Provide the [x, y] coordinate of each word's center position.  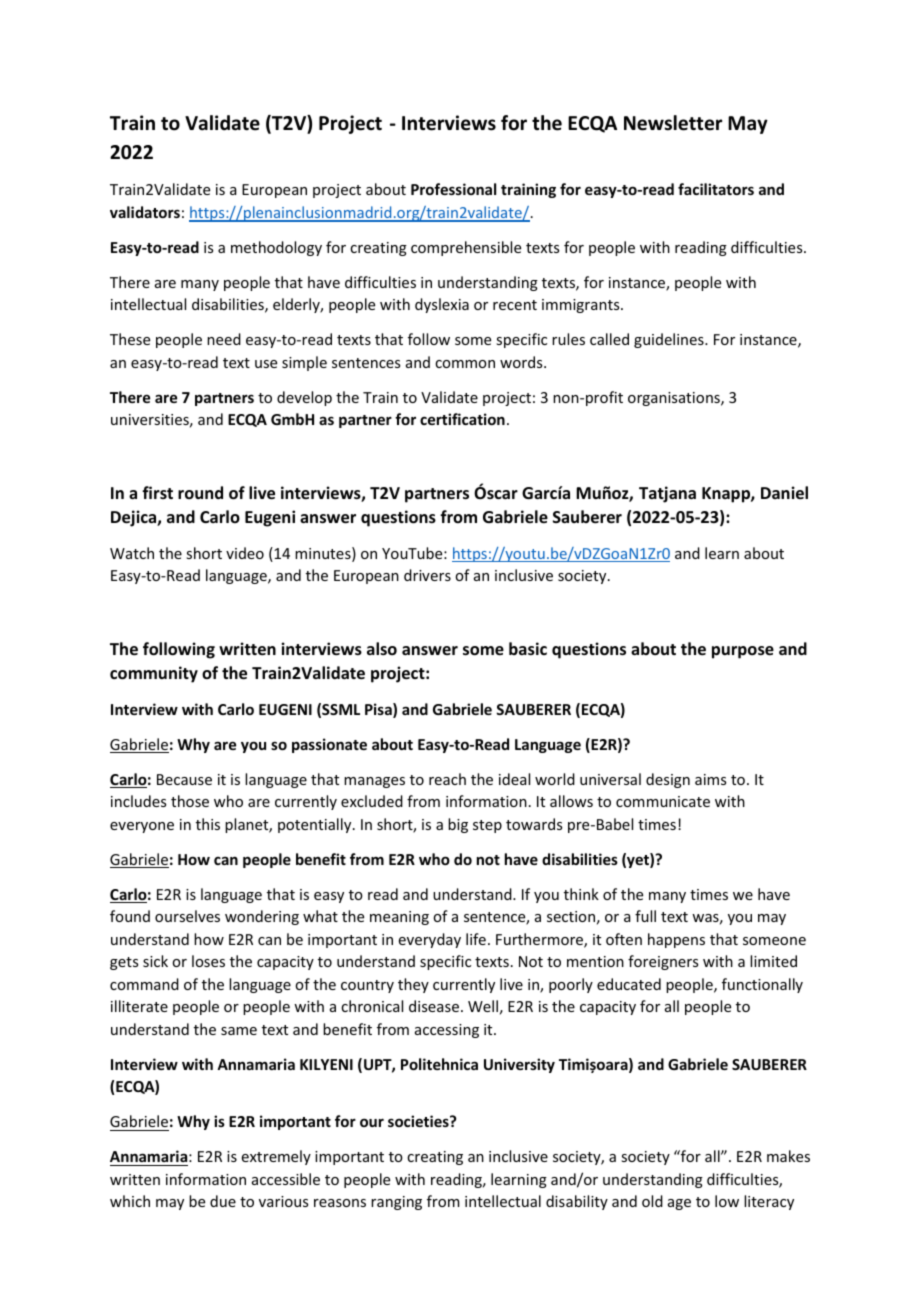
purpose [743, 652]
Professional [453, 189]
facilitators [716, 189]
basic [528, 649]
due [223, 1201]
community [154, 674]
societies [419, 1121]
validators [145, 212]
